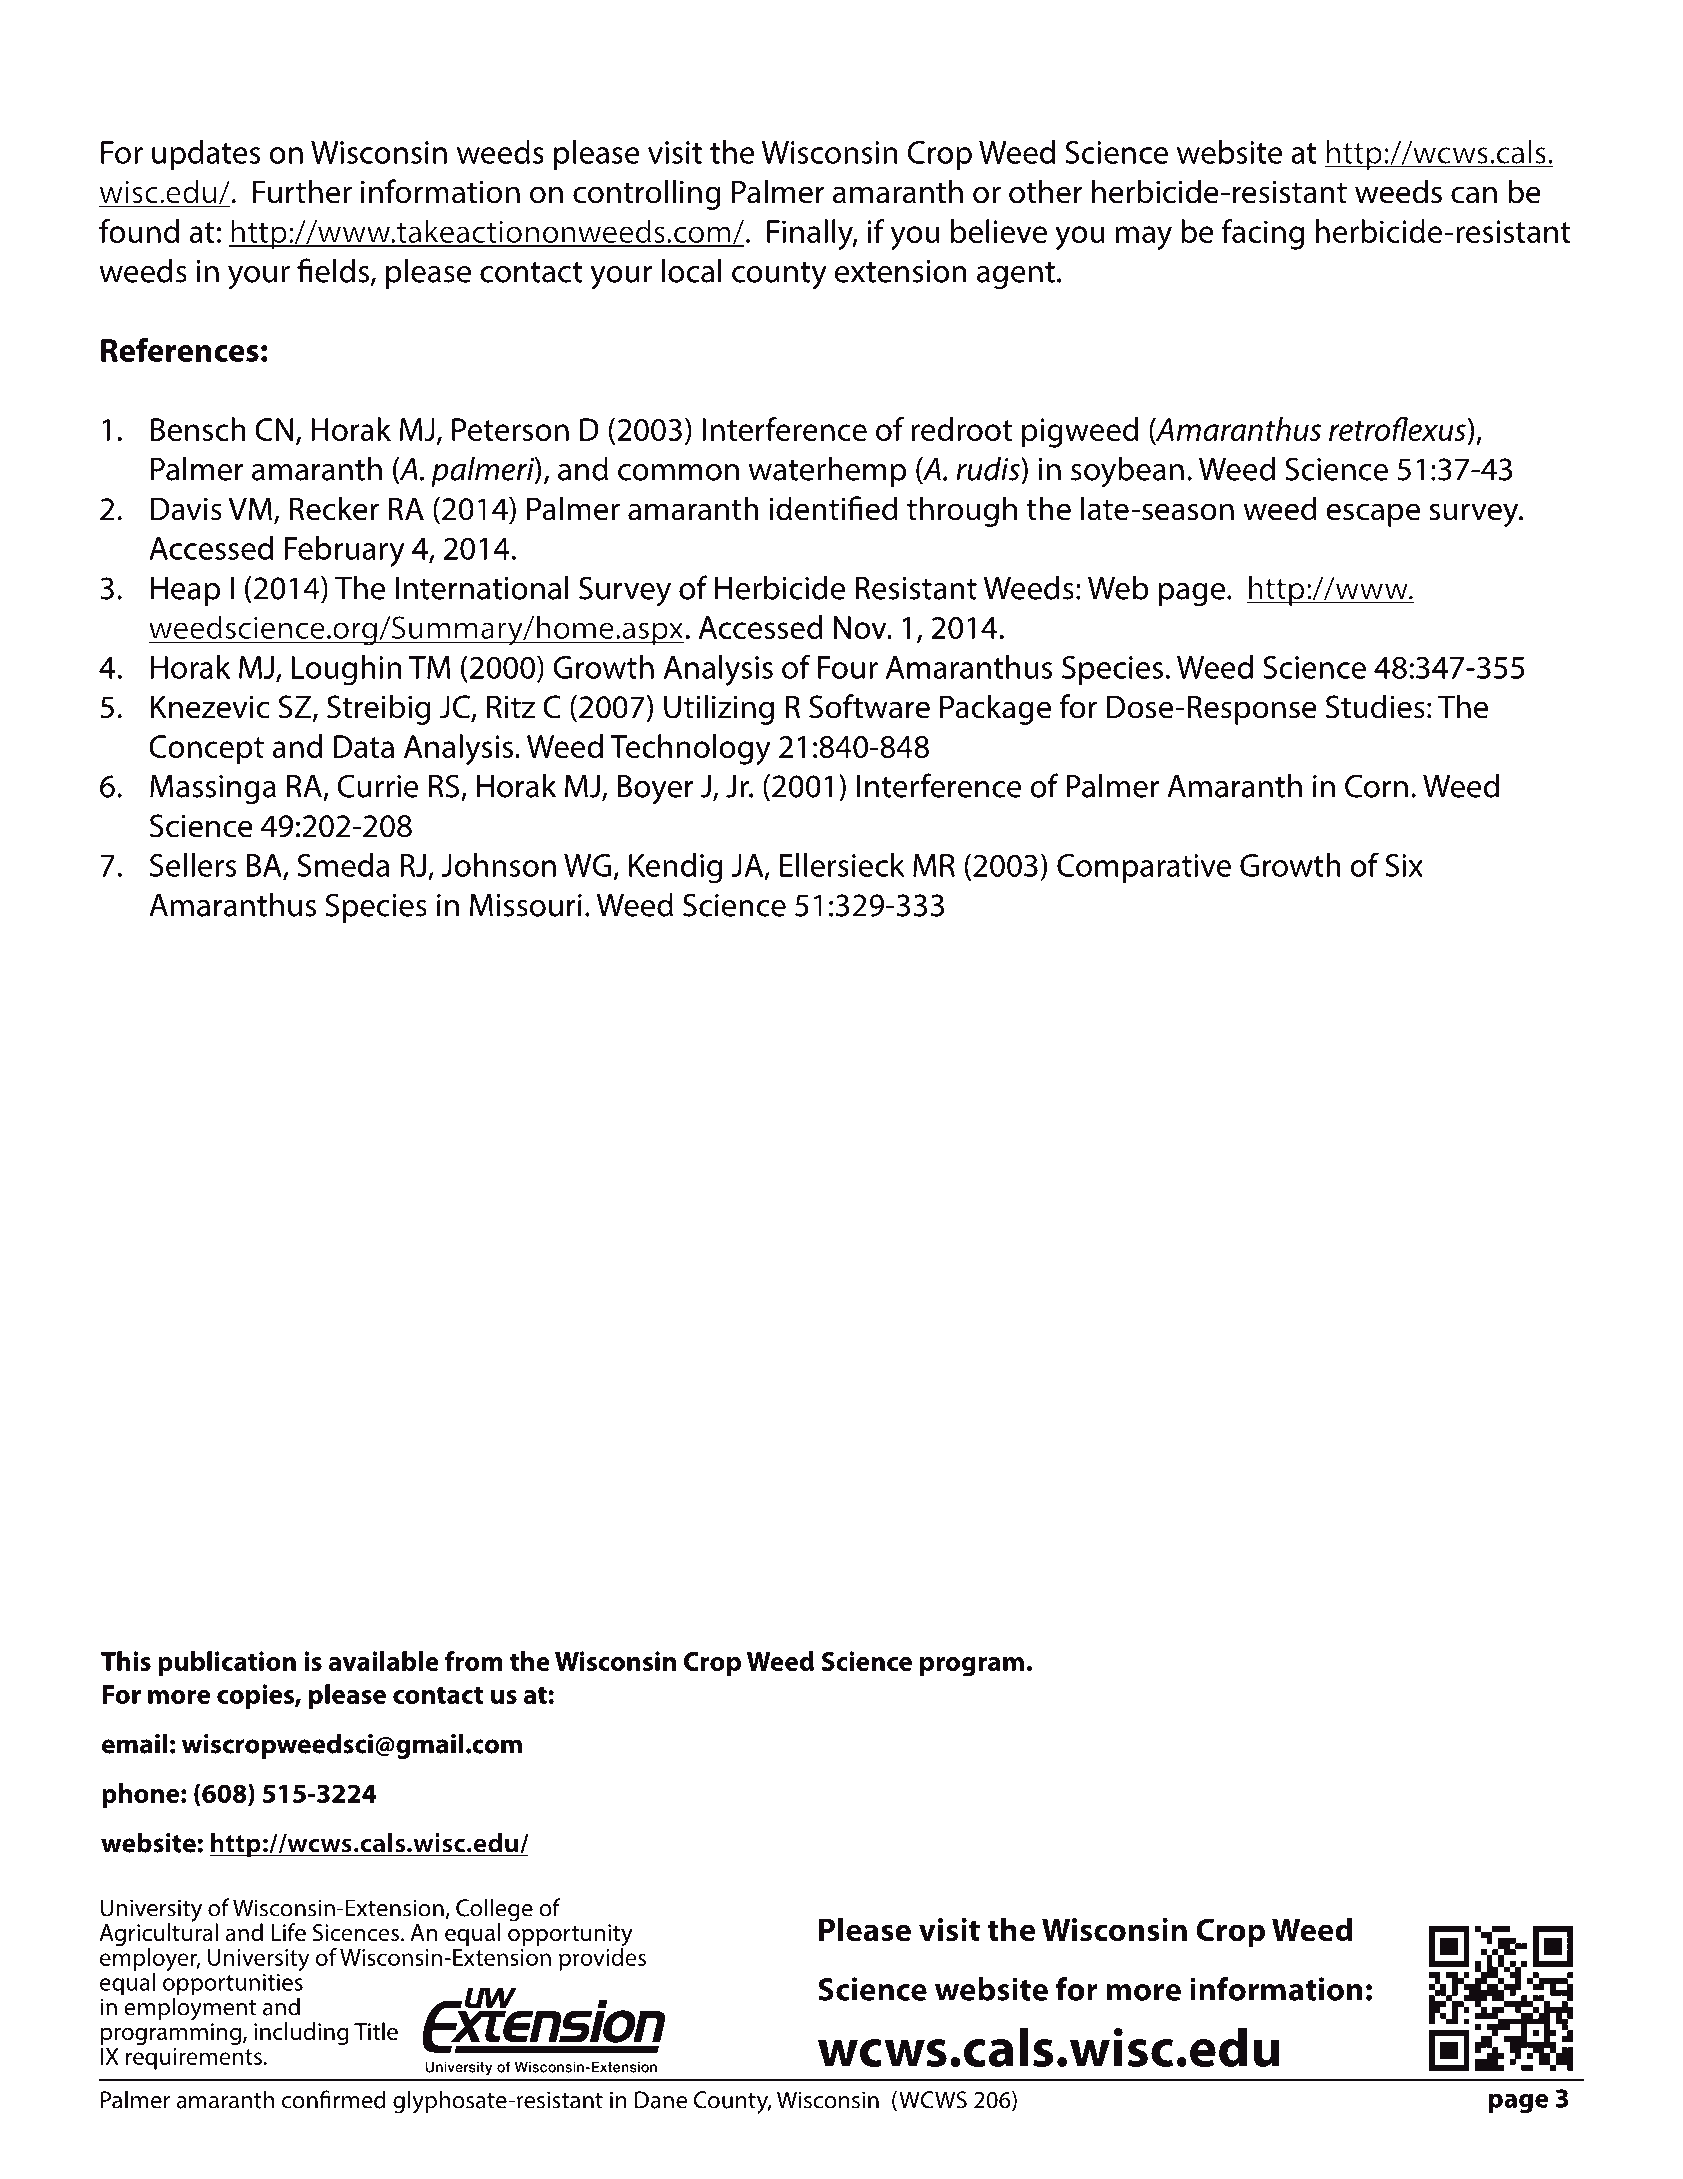 This image has height=2179, width=1683. I want to click on local, so click(692, 271).
